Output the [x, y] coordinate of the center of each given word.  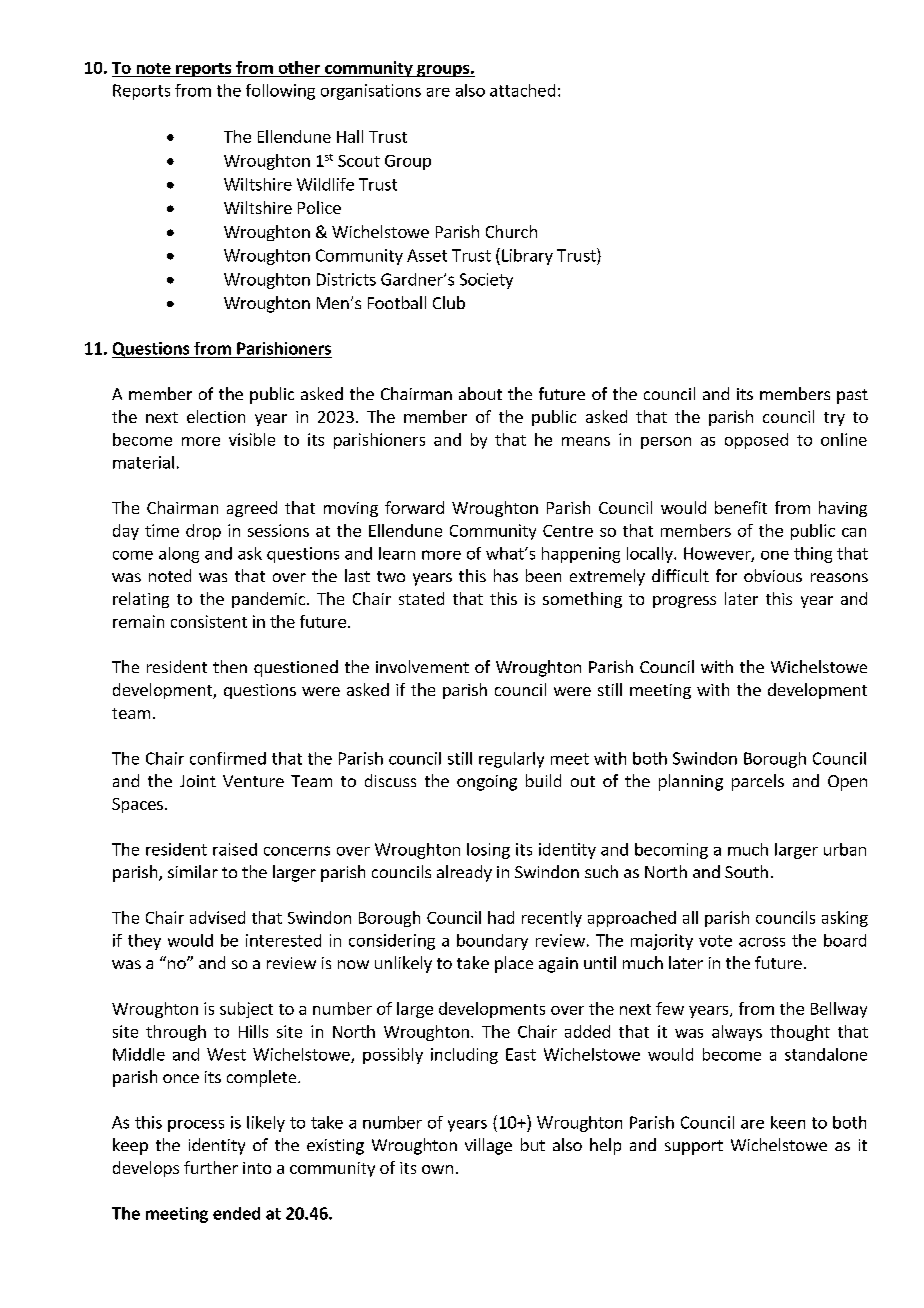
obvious [773, 575]
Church [511, 231]
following [280, 92]
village [488, 1146]
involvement [422, 666]
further [211, 1167]
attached [522, 90]
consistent [209, 621]
